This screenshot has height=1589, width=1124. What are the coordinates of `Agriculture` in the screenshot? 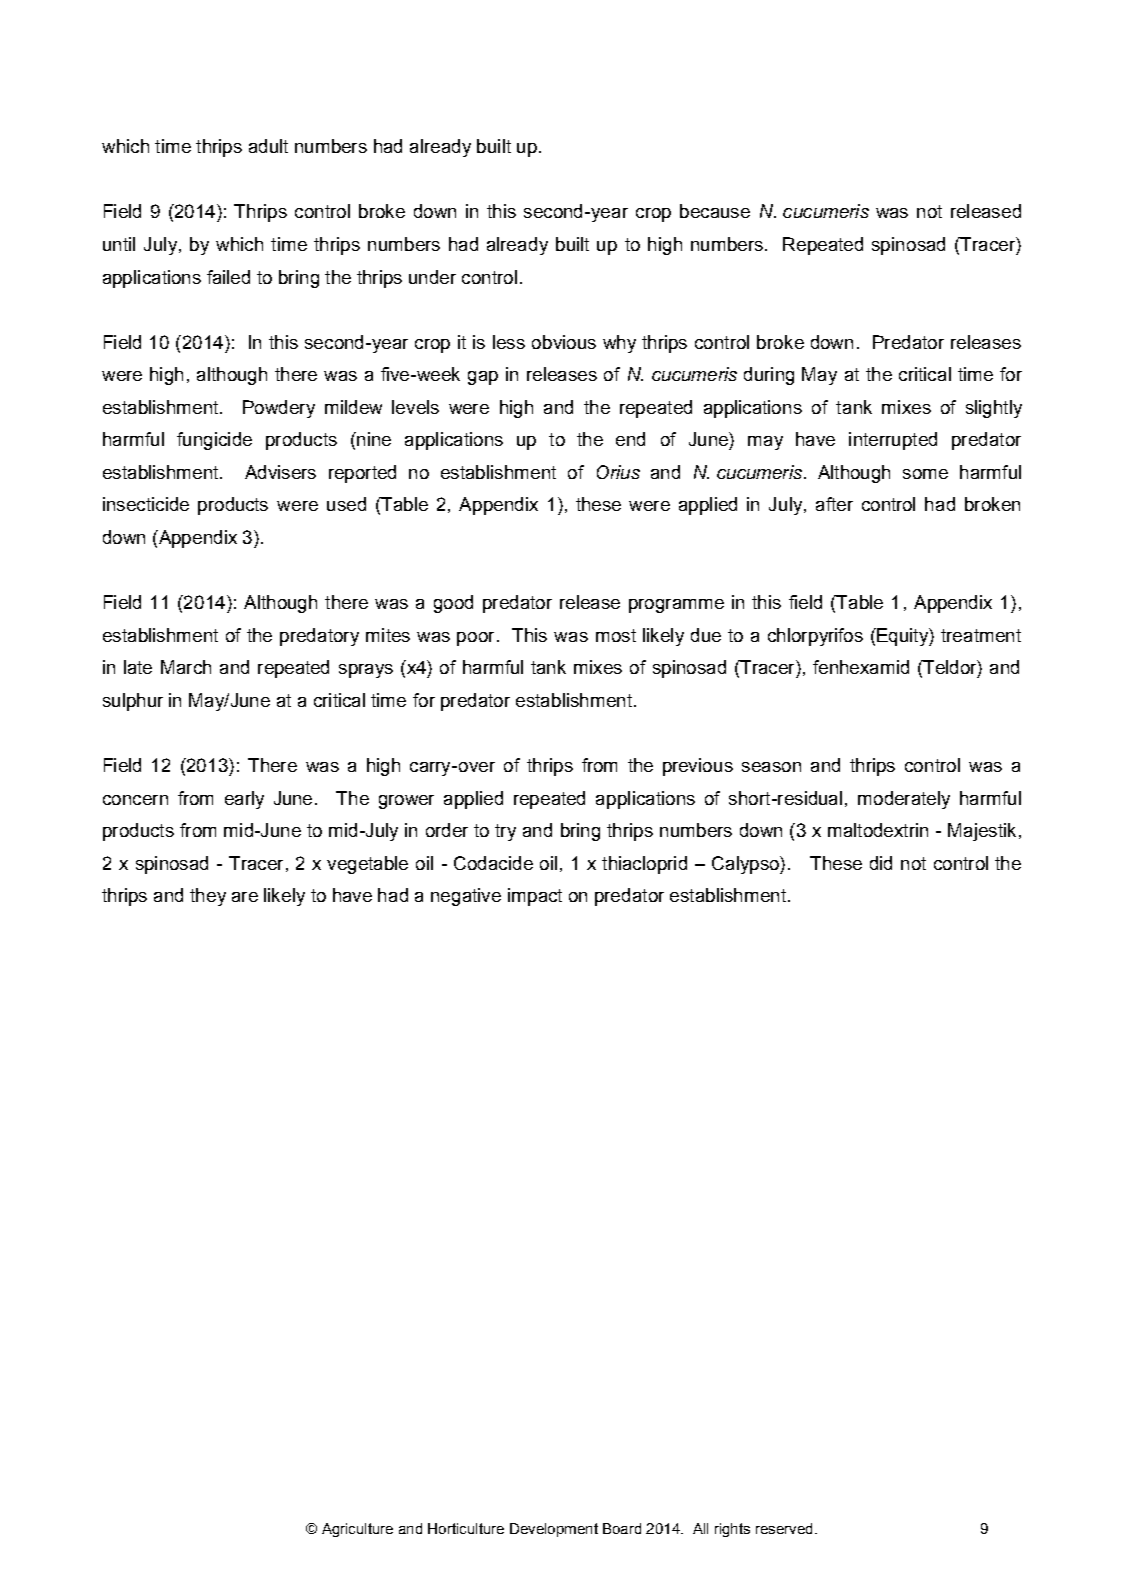 It's located at (357, 1530).
